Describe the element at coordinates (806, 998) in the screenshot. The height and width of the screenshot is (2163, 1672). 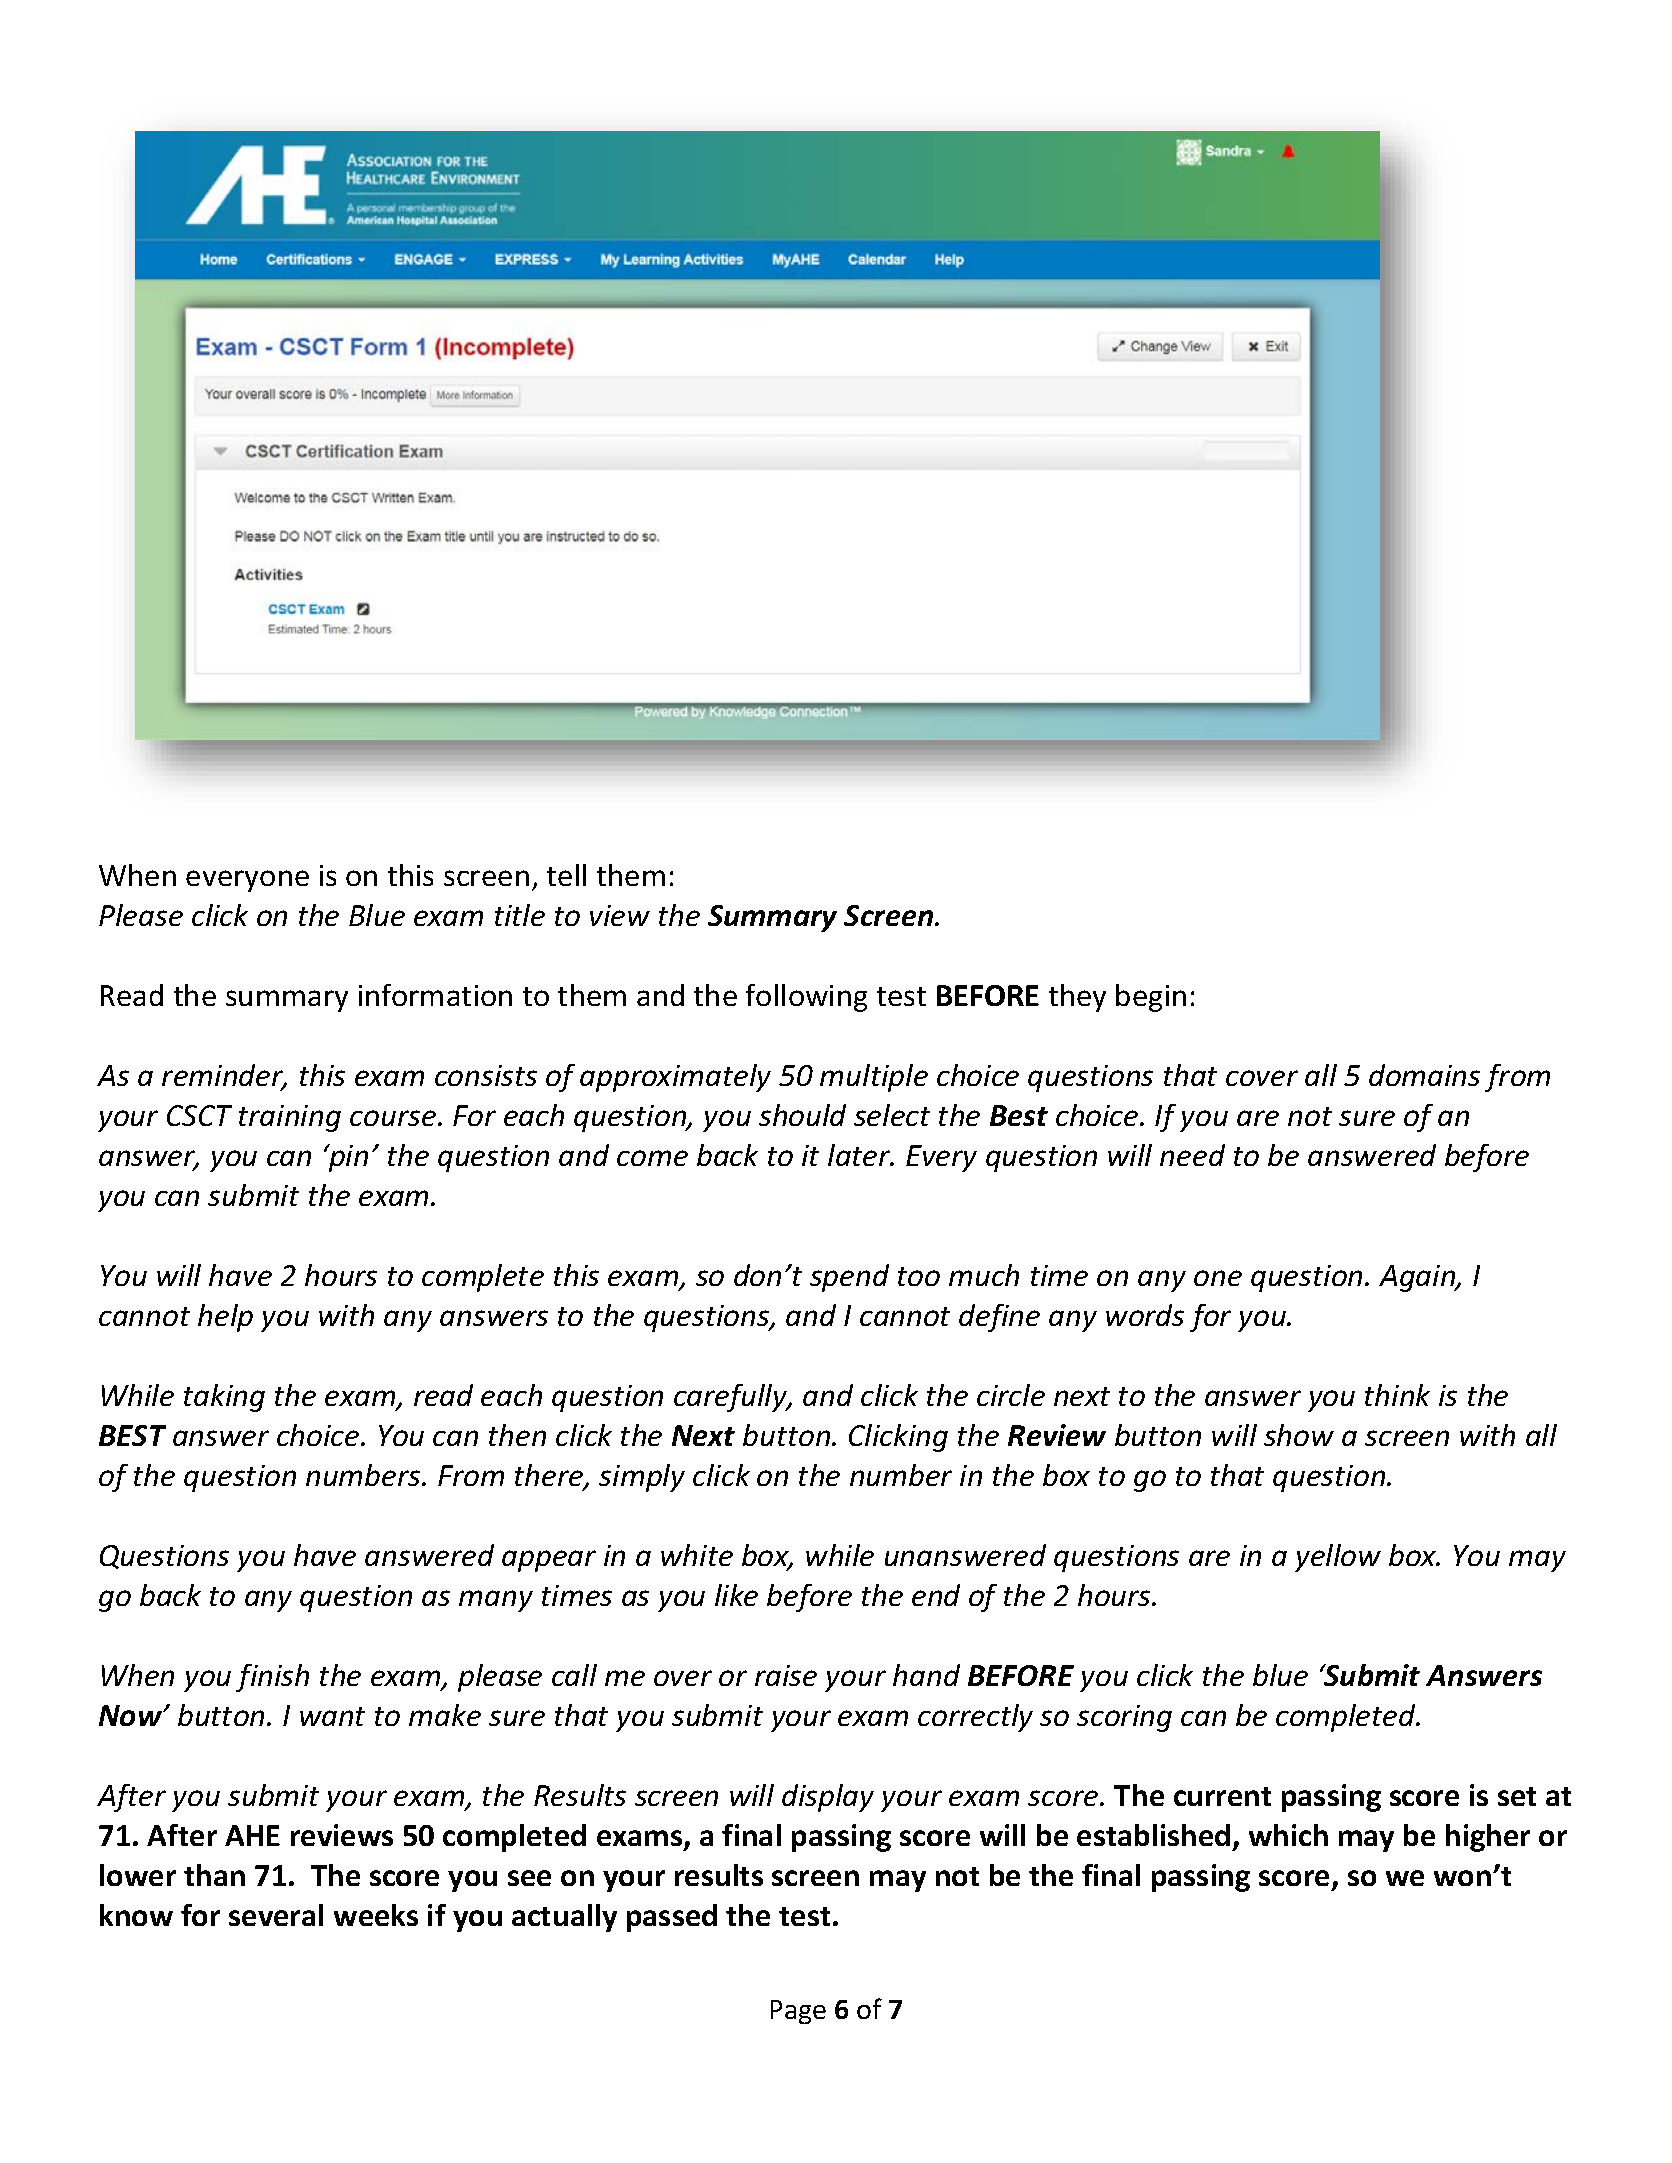
I see `following` at that location.
